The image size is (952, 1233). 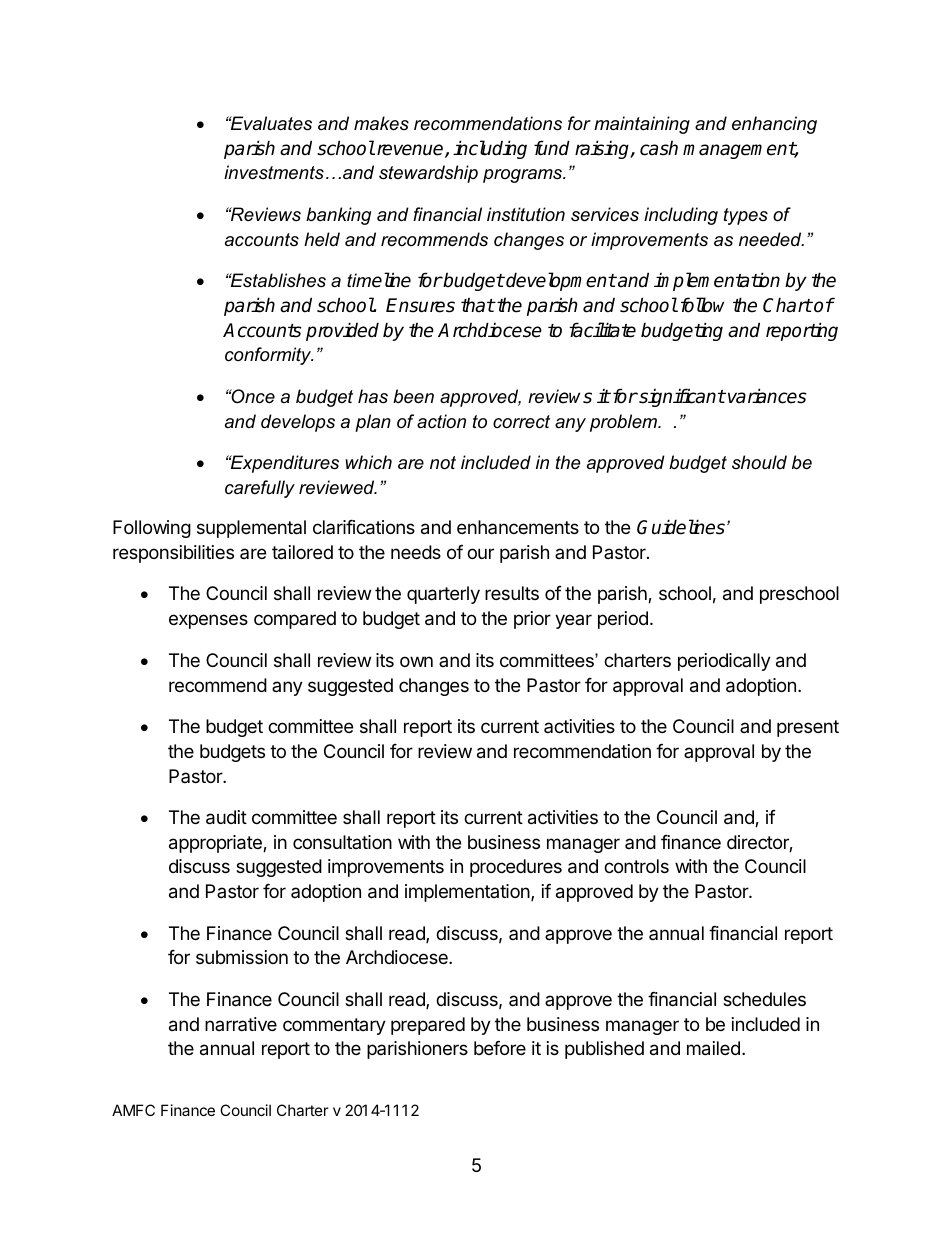 I want to click on narrative, so click(x=241, y=1024).
